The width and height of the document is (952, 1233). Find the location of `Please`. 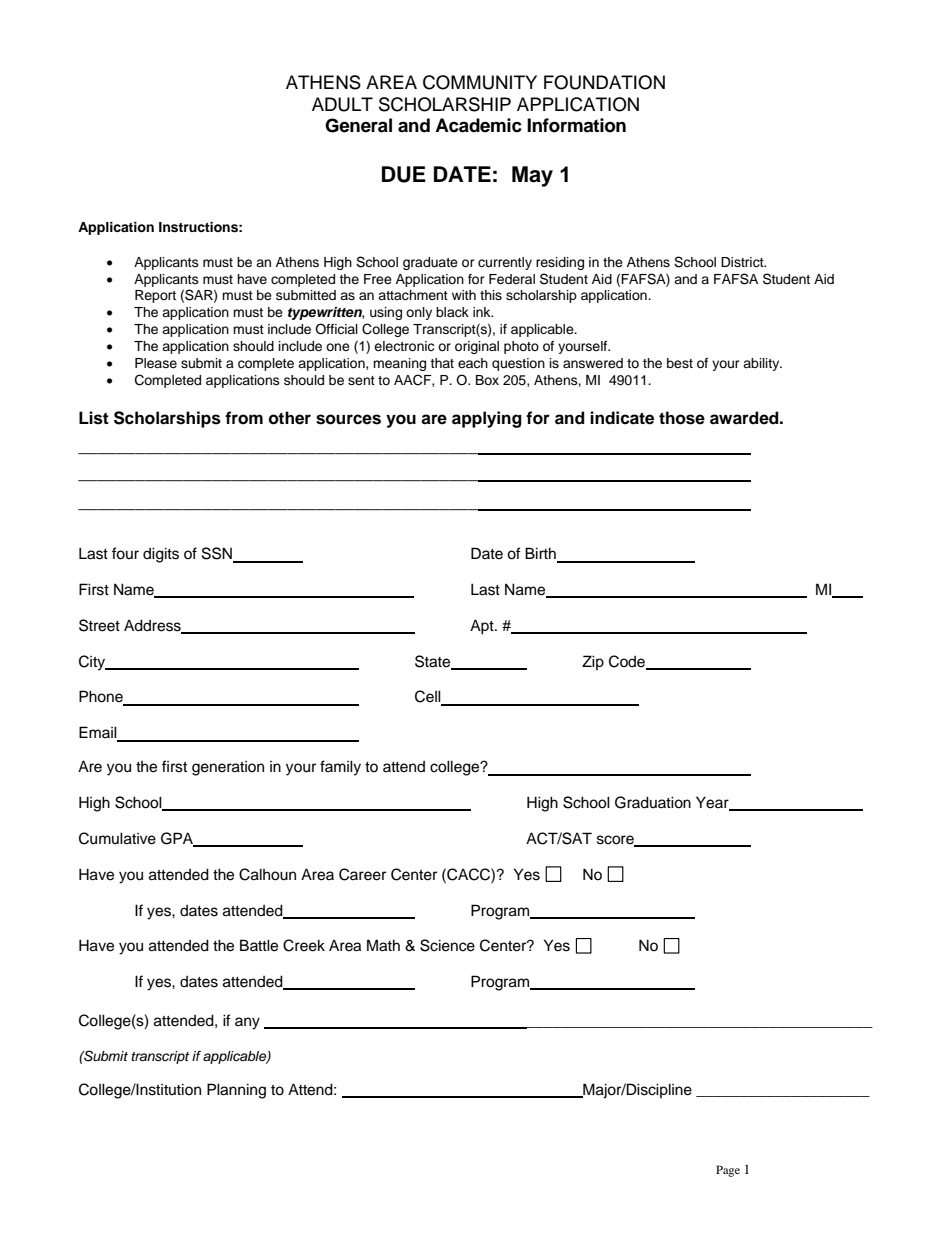

Please is located at coordinates (156, 363).
